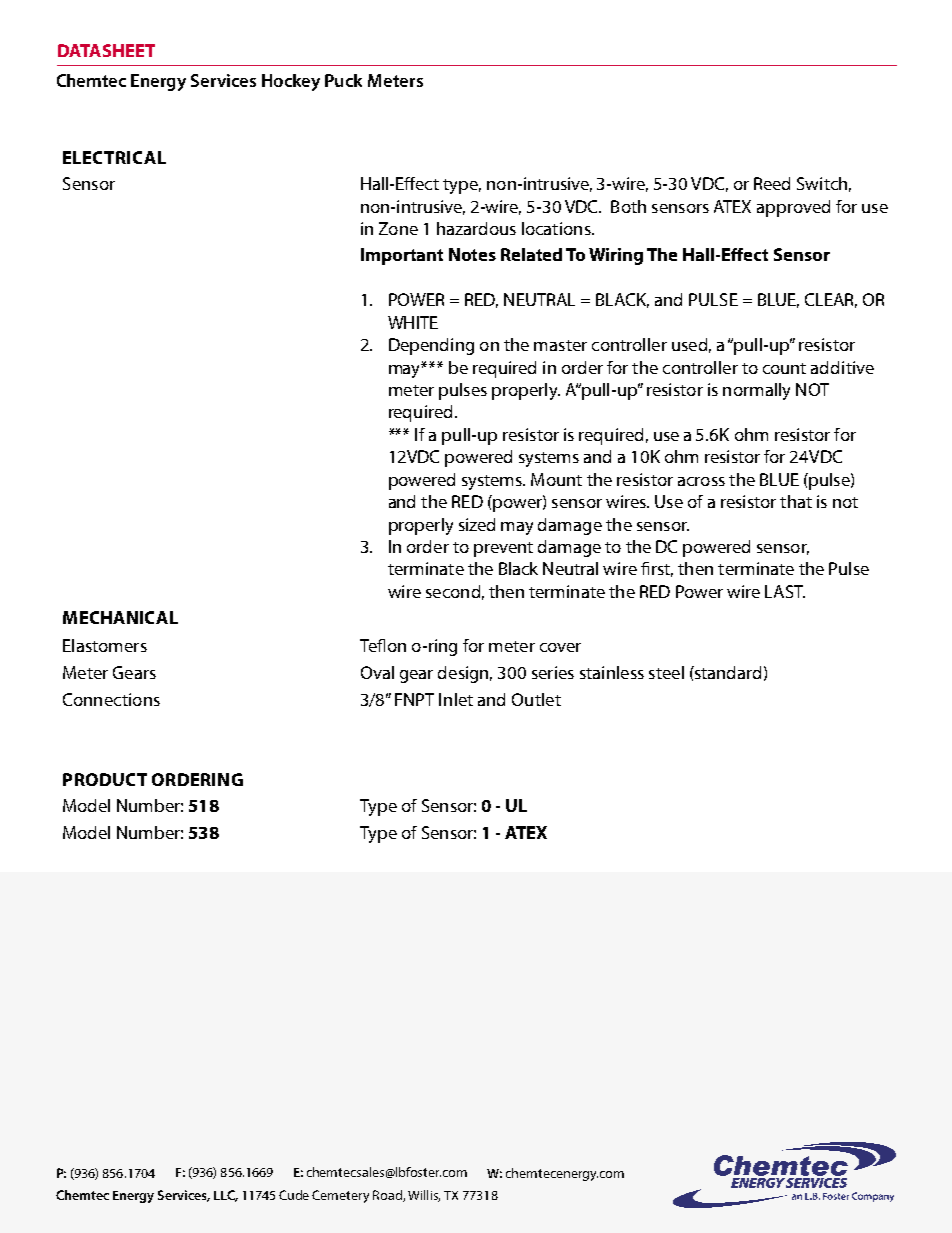 The height and width of the page is (1233, 952). I want to click on Reed, so click(772, 183).
